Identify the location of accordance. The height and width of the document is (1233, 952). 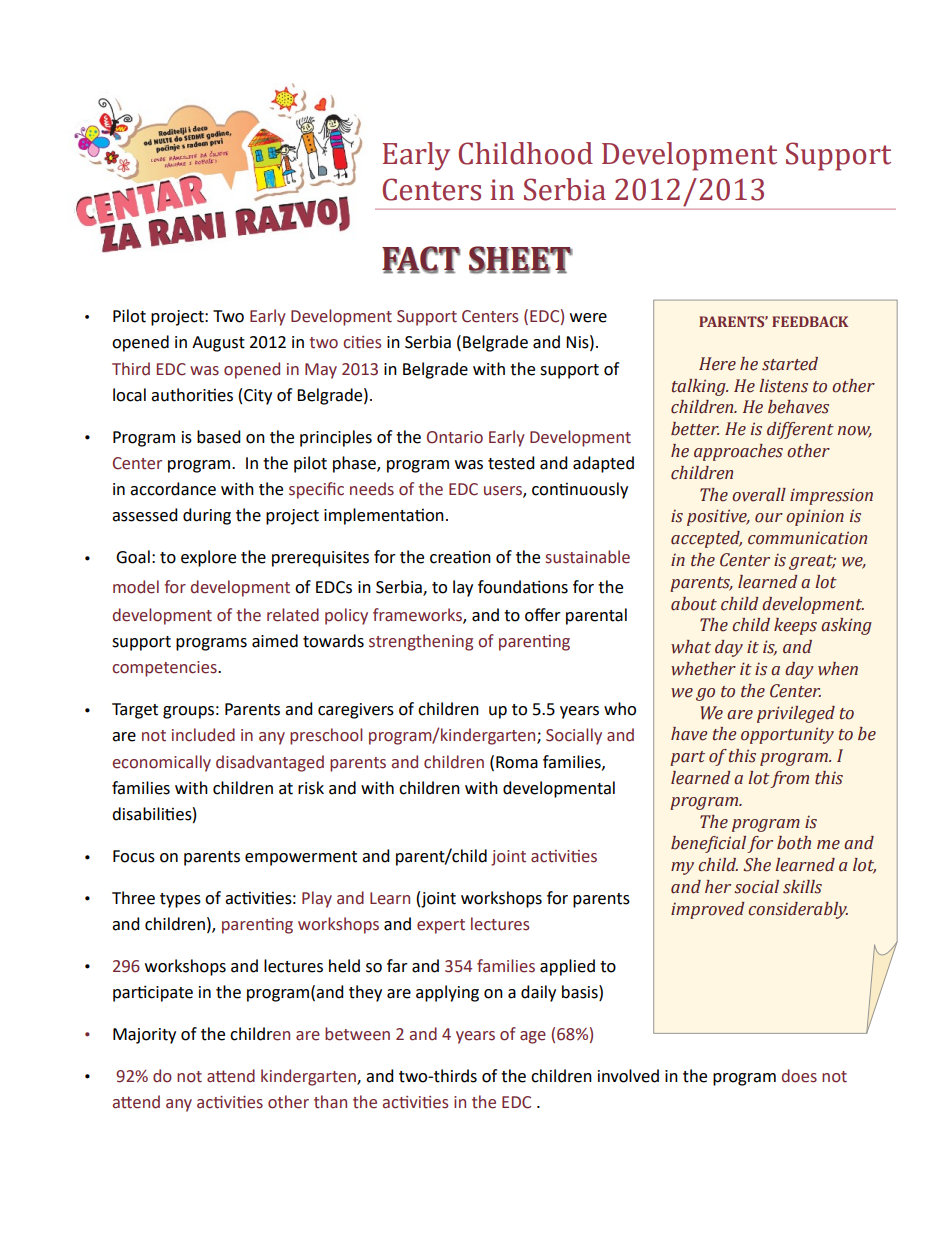
(173, 489).
